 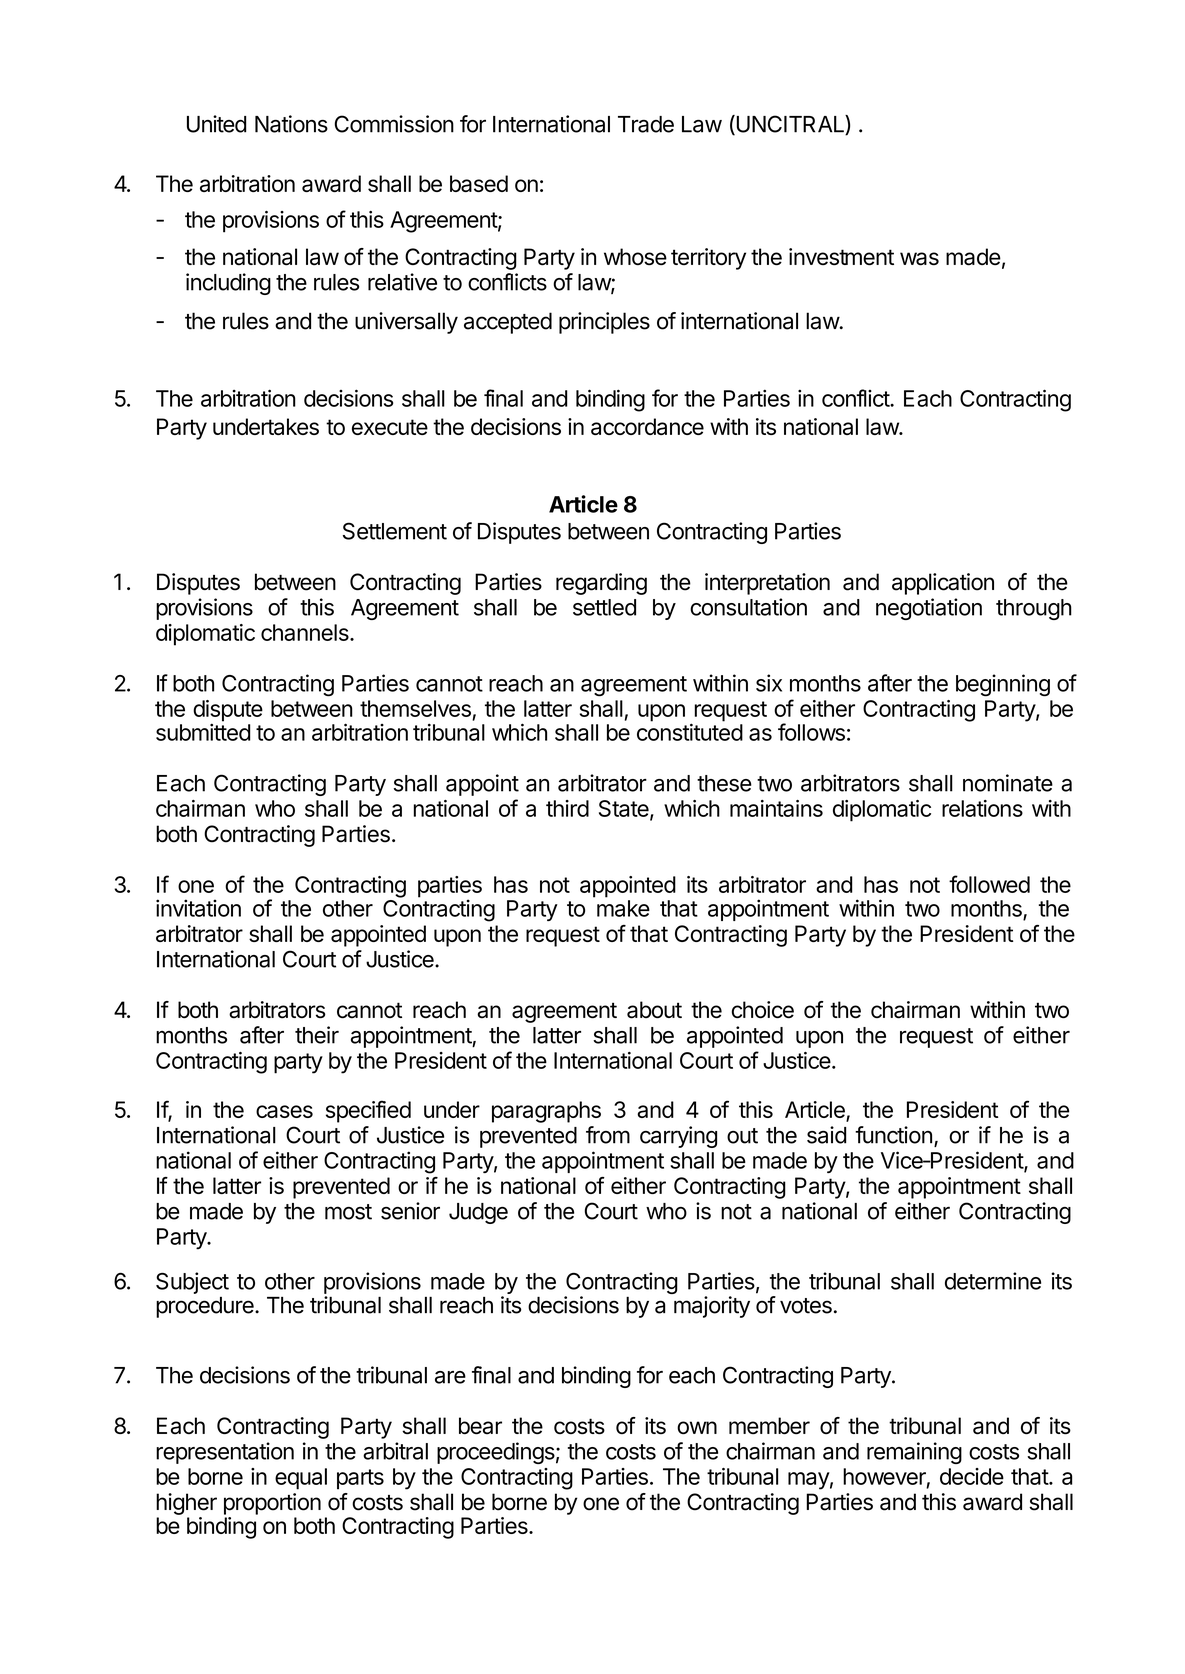 What do you see at coordinates (203, 732) in the screenshot?
I see `submitted` at bounding box center [203, 732].
